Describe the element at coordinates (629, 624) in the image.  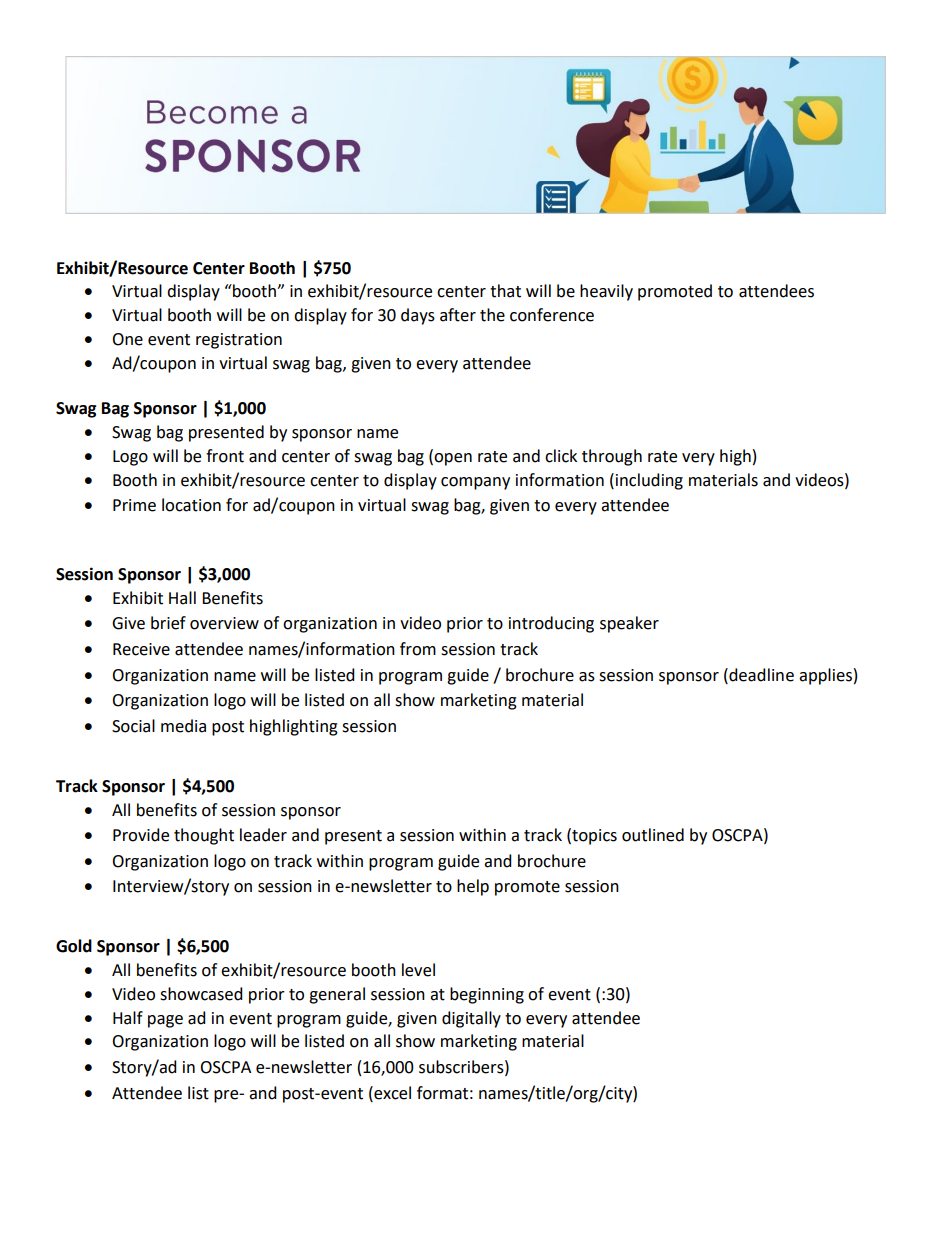
I see `speaker` at that location.
